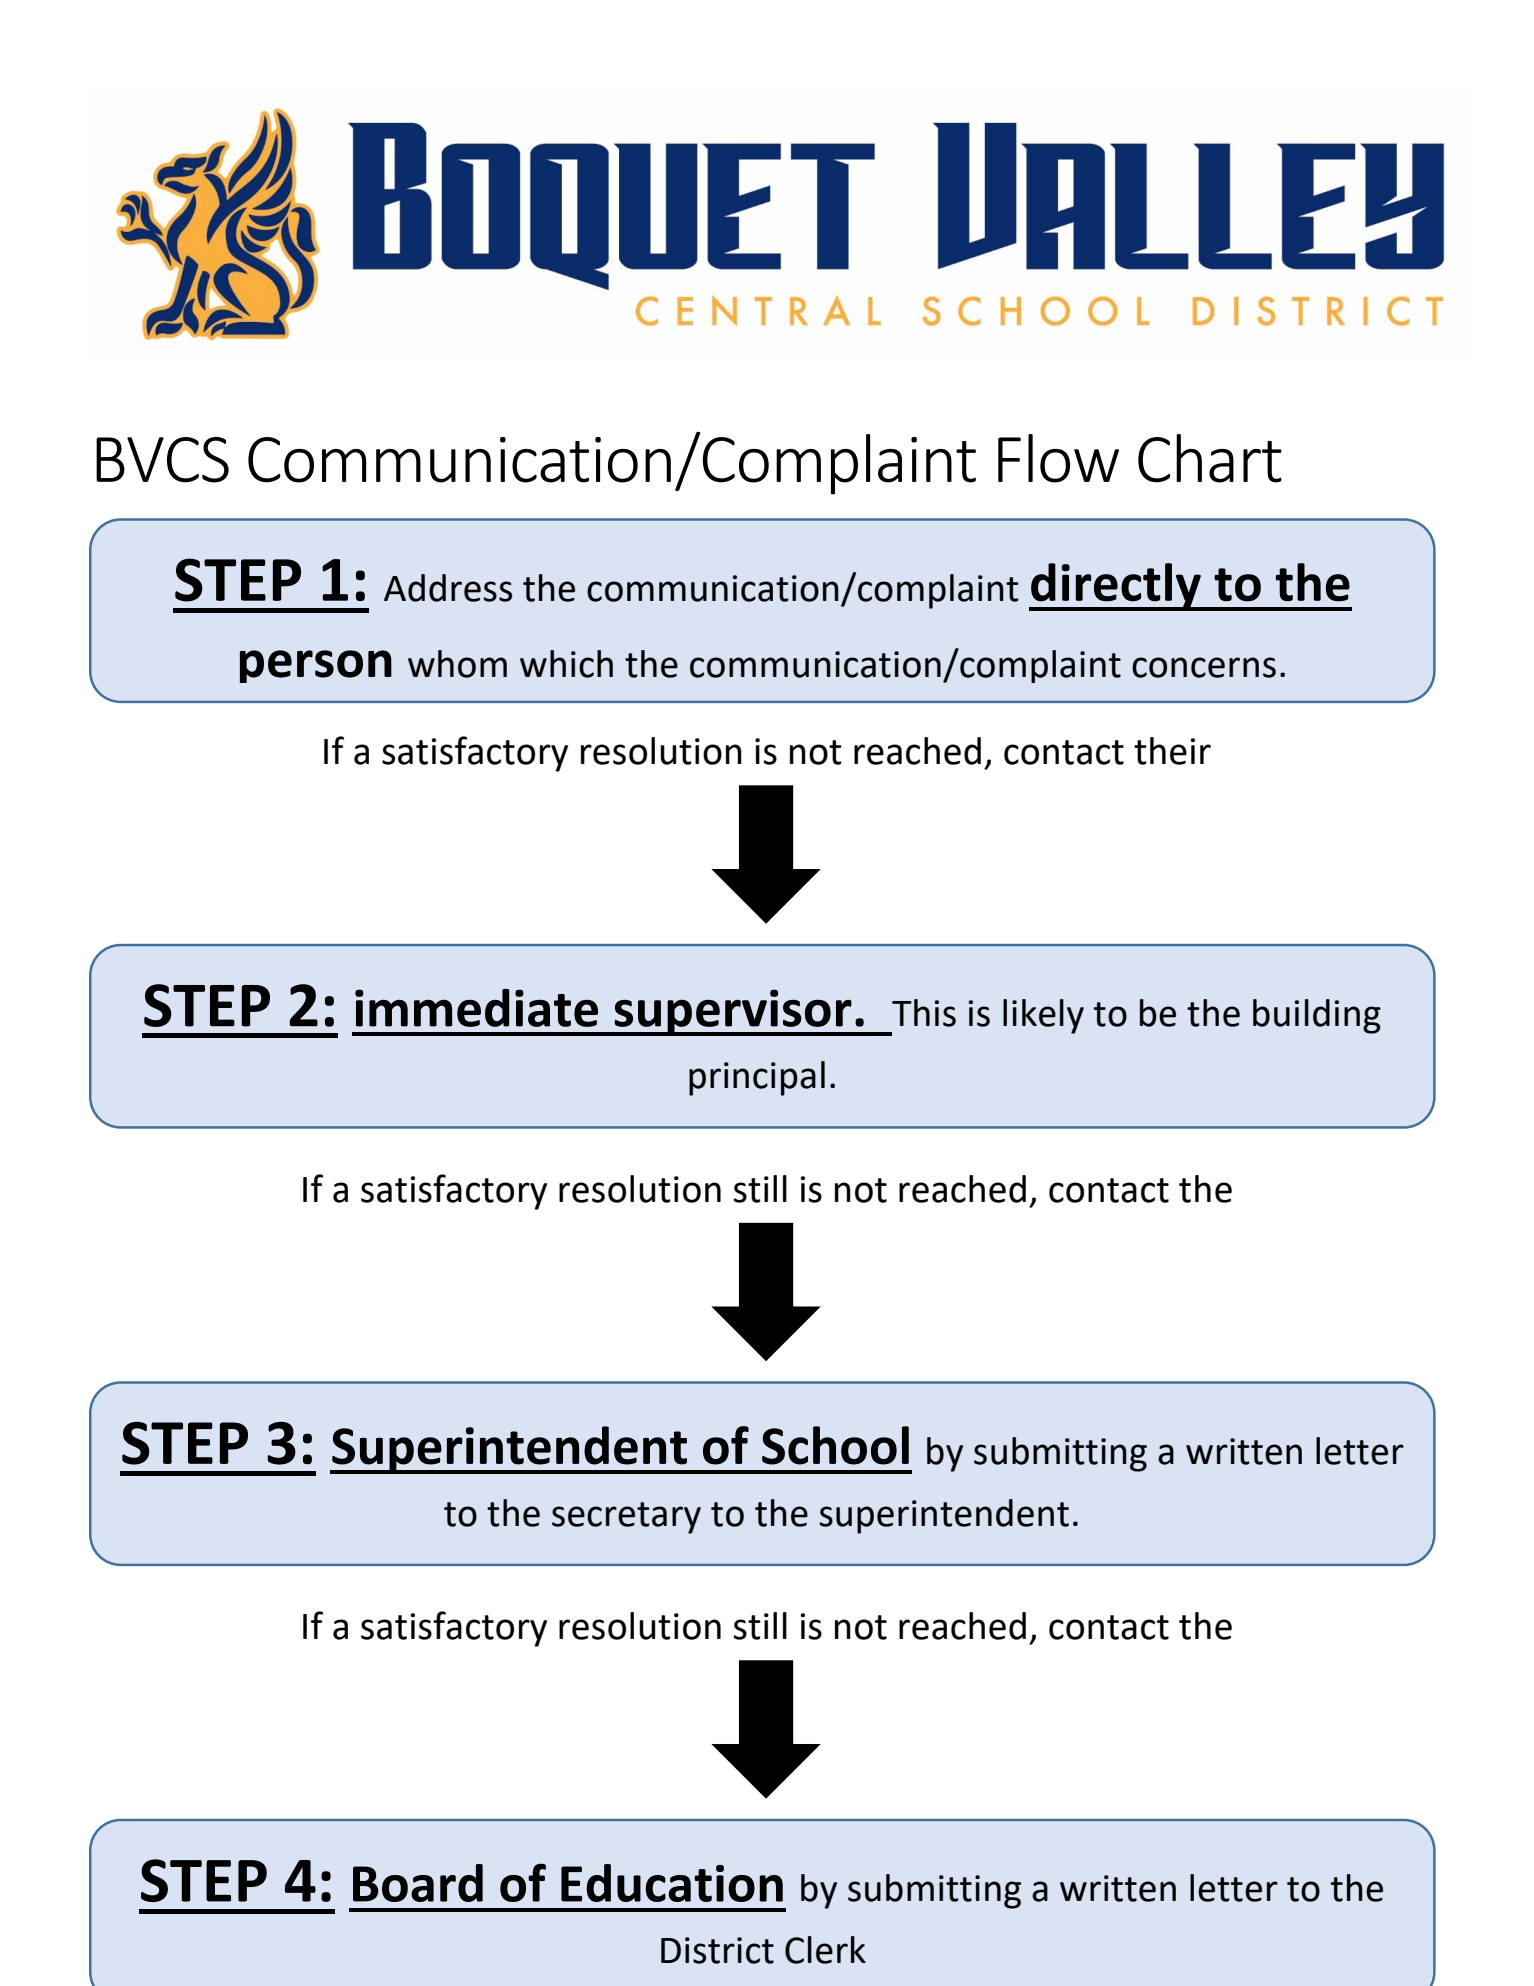 This image has height=1986, width=1534. What do you see at coordinates (418, 1883) in the image?
I see `Board` at bounding box center [418, 1883].
